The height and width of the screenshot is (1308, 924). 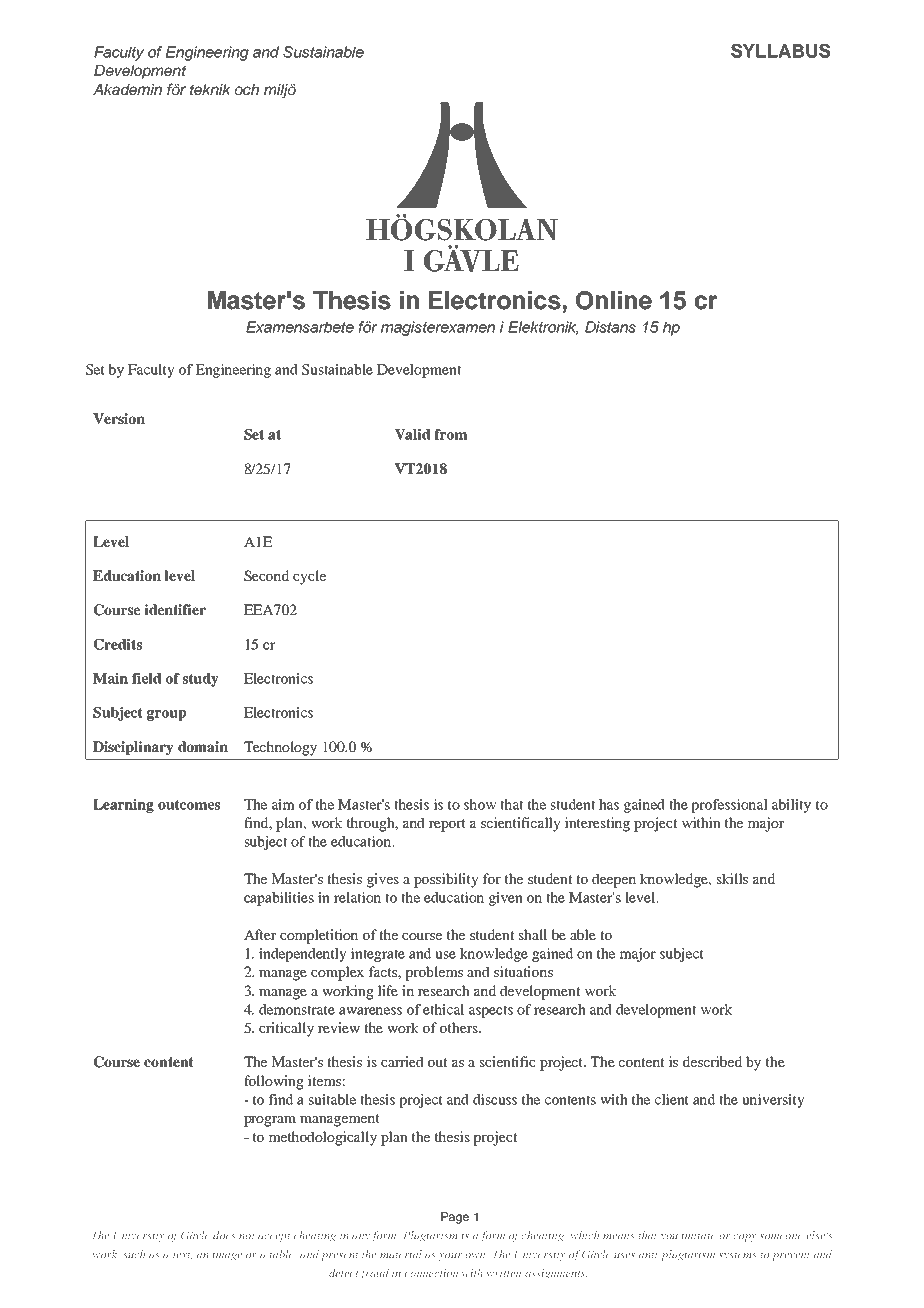 What do you see at coordinates (247, 89) in the screenshot?
I see `och` at bounding box center [247, 89].
